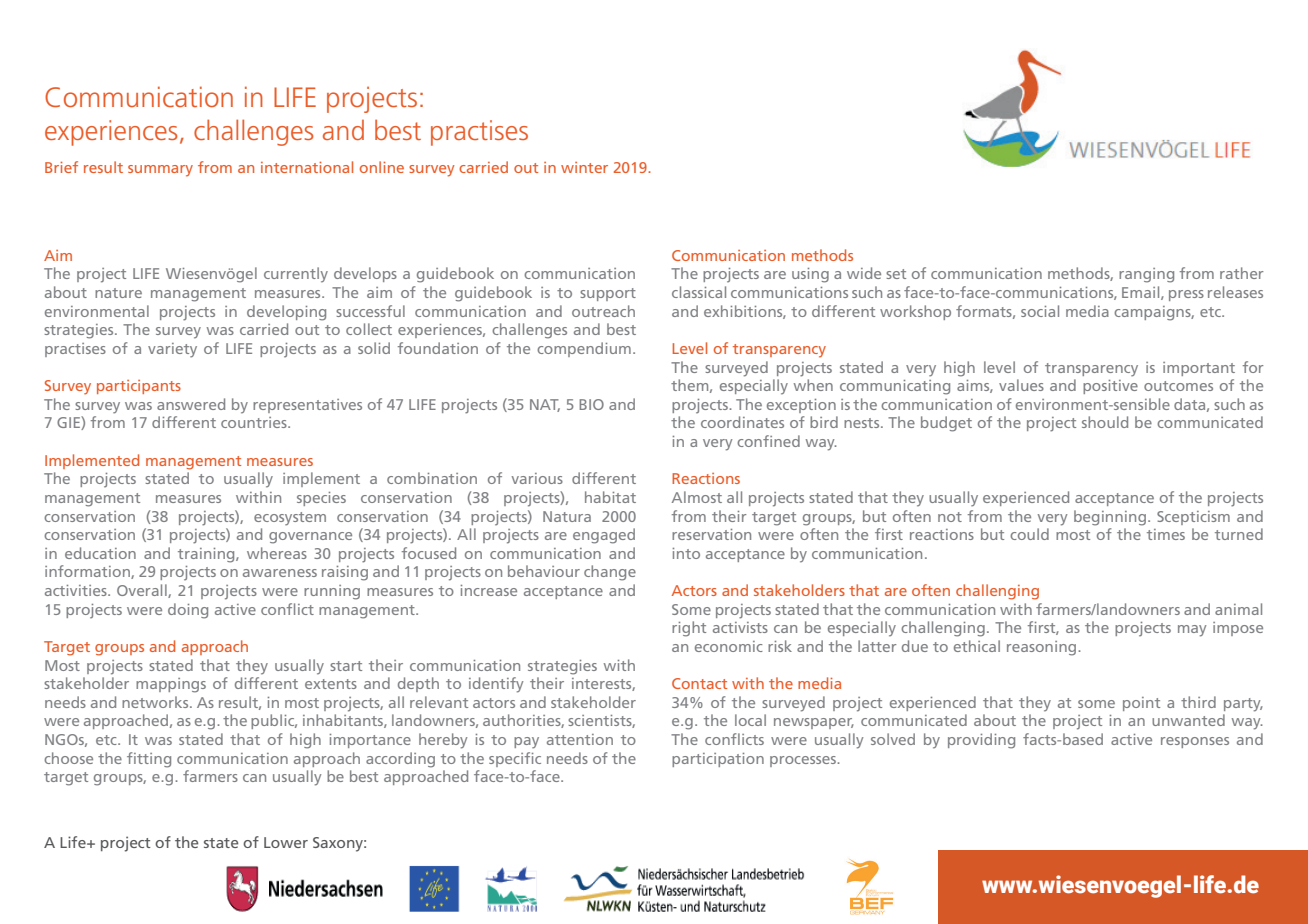 The height and width of the image is (924, 1308). What do you see at coordinates (255, 422) in the image?
I see `countries` at bounding box center [255, 422].
